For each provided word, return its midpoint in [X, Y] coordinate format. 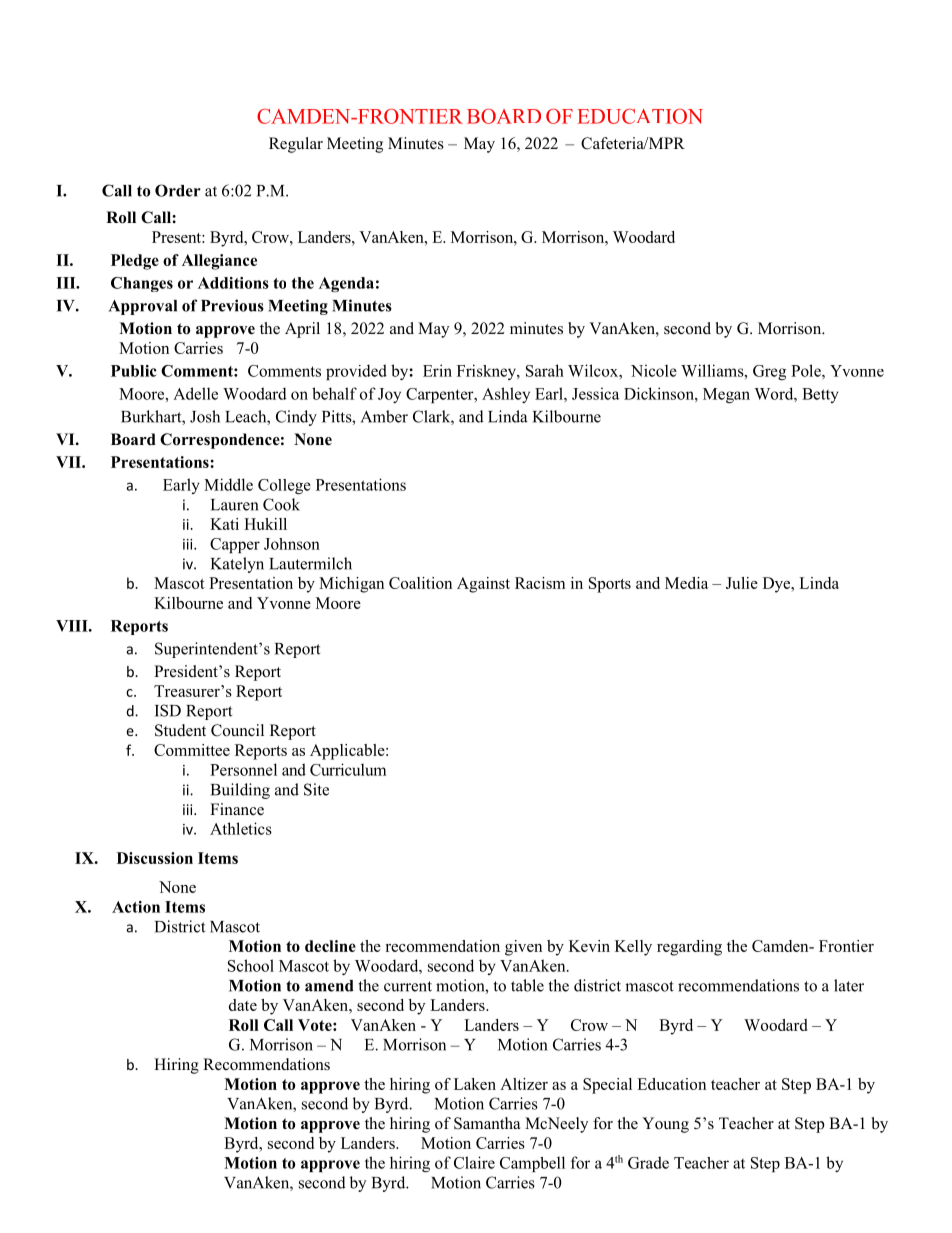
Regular [296, 145]
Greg [769, 372]
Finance [237, 809]
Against [483, 585]
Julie [742, 583]
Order [178, 190]
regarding [689, 948]
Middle [228, 484]
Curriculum [348, 769]
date [243, 1005]
